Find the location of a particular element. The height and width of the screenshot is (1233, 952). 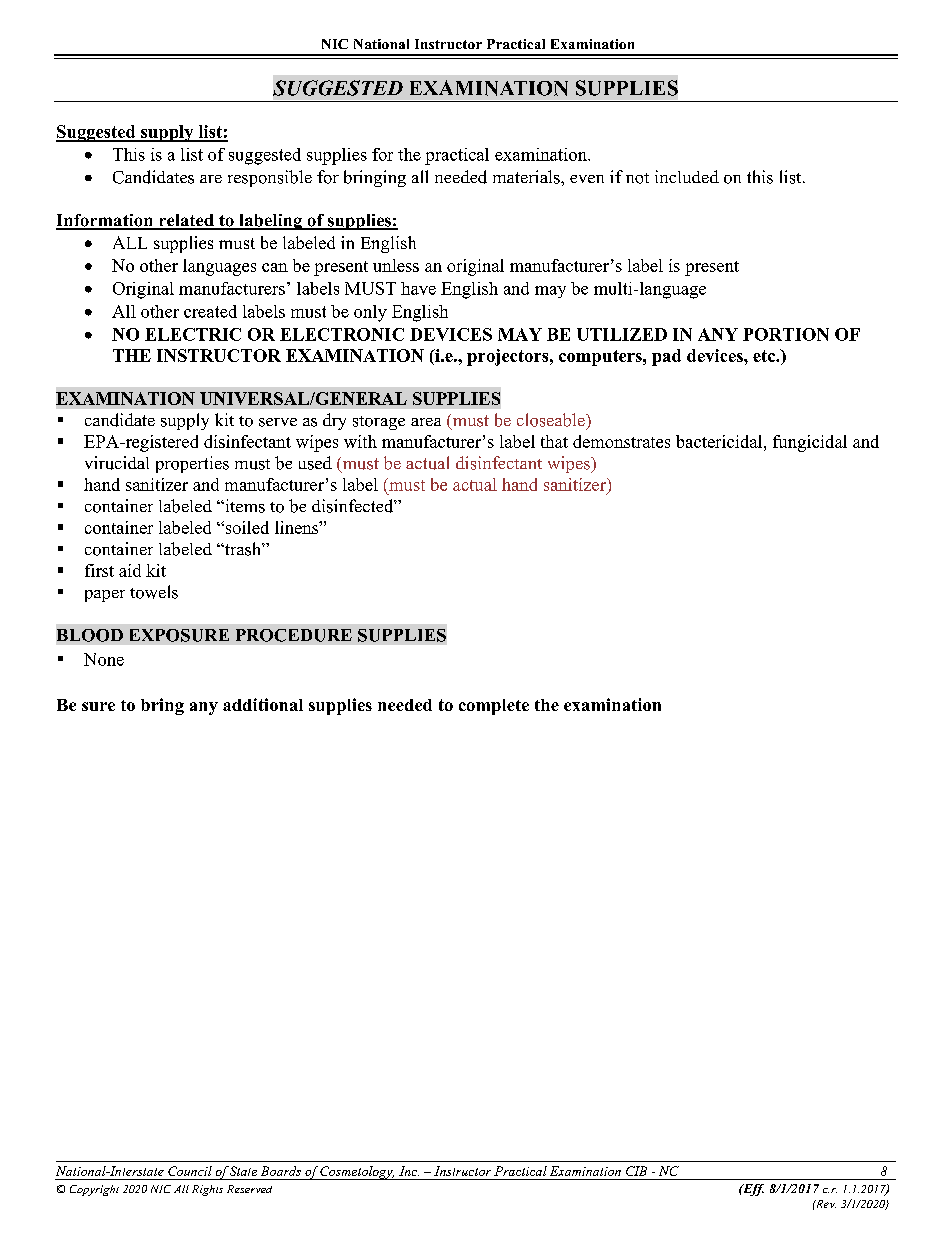

PROCEDURE is located at coordinates (294, 635).
